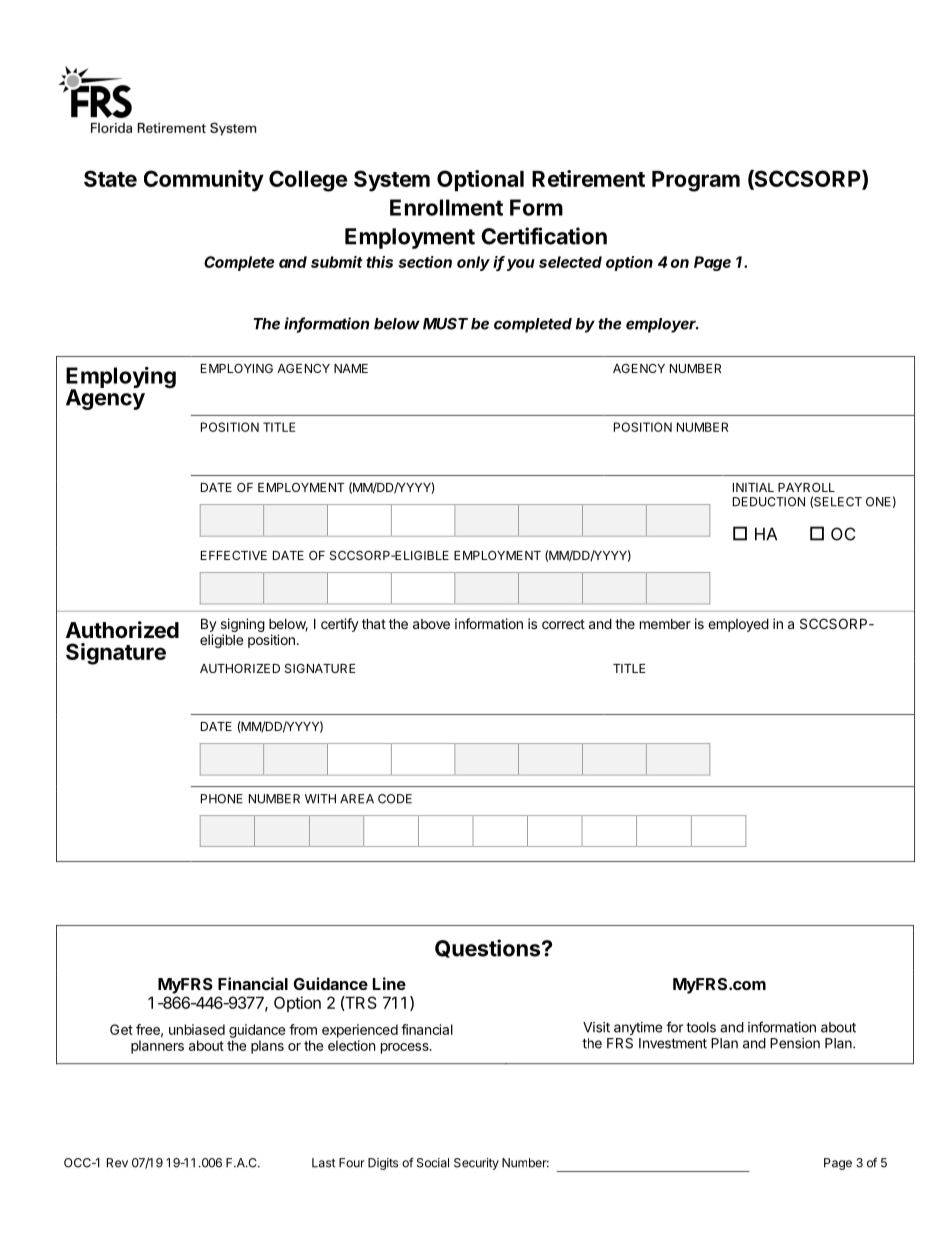 This page has width=952, height=1233. I want to click on Security, so click(476, 1164).
